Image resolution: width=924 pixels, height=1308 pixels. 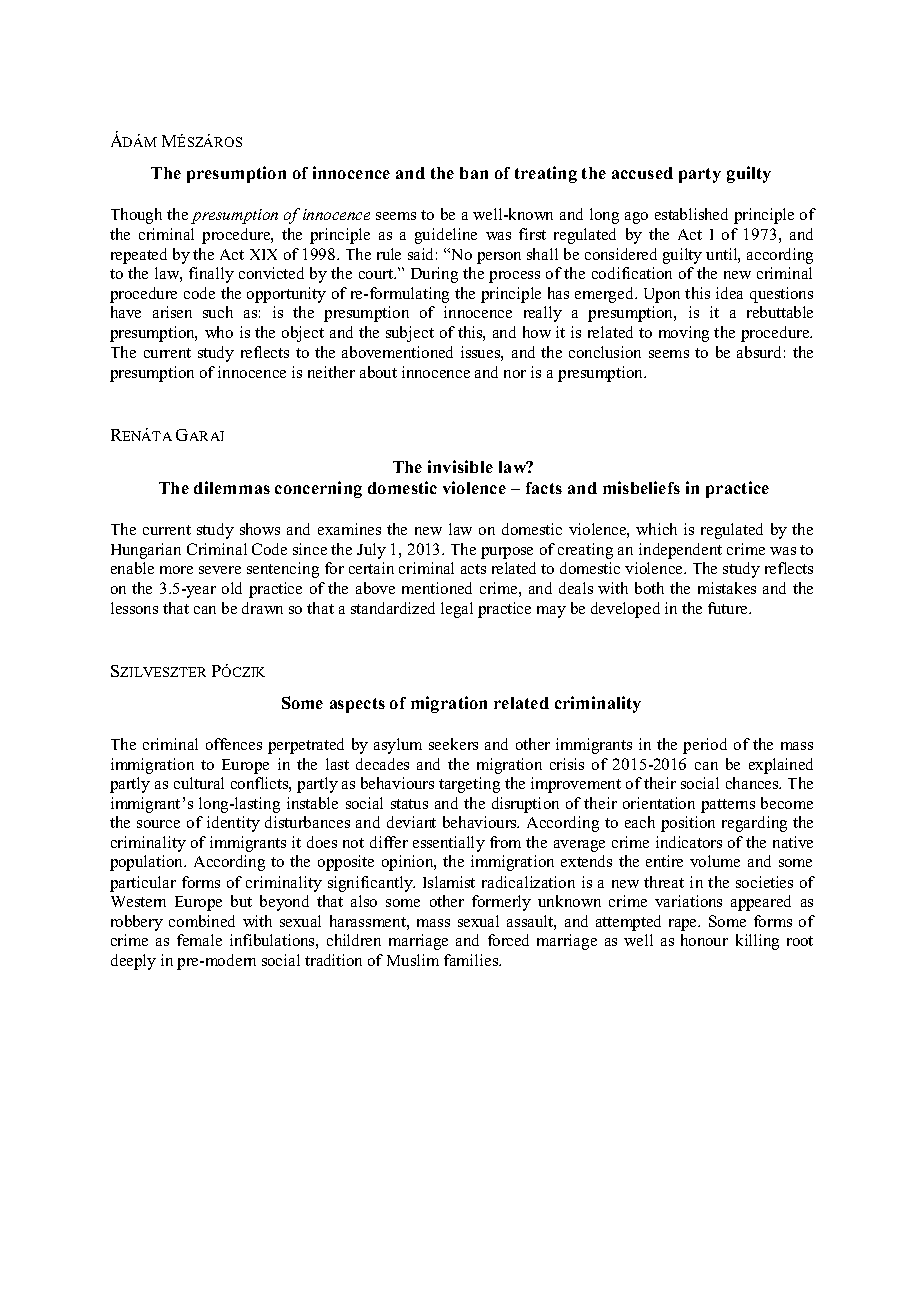 What do you see at coordinates (220, 570) in the screenshot?
I see `severe` at bounding box center [220, 570].
